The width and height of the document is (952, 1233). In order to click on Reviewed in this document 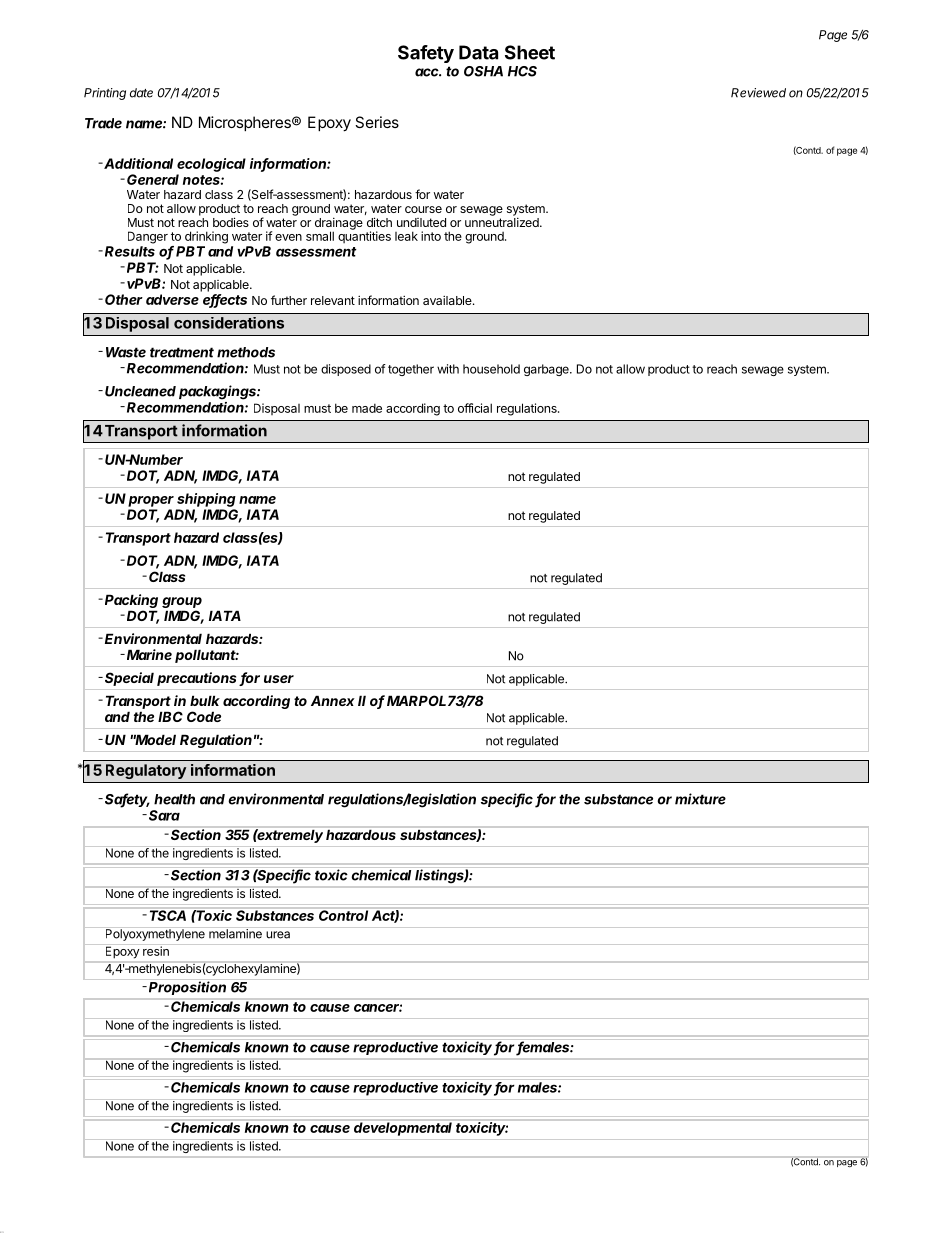, I will do `click(758, 93)`.
